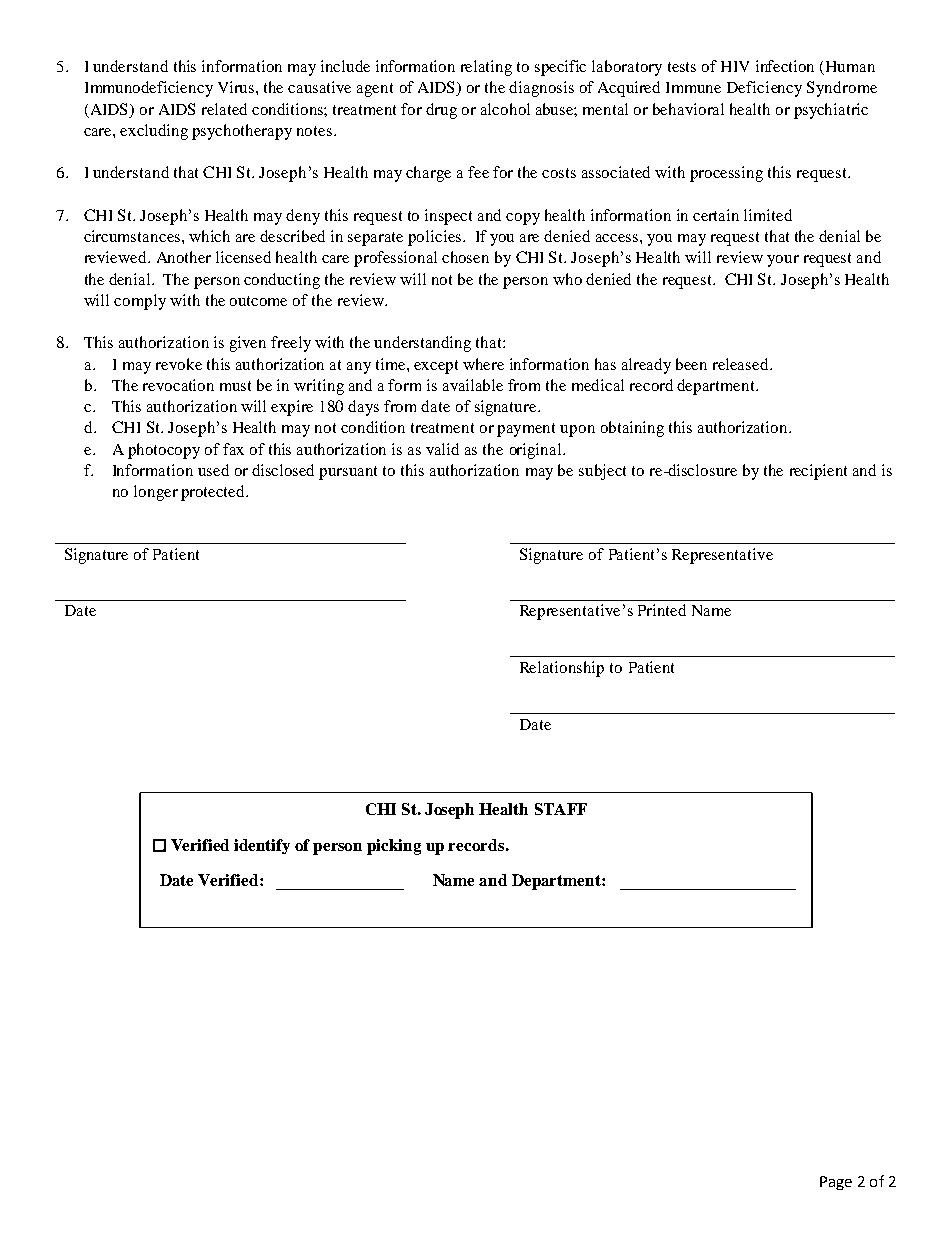  I want to click on alcohol, so click(505, 109).
